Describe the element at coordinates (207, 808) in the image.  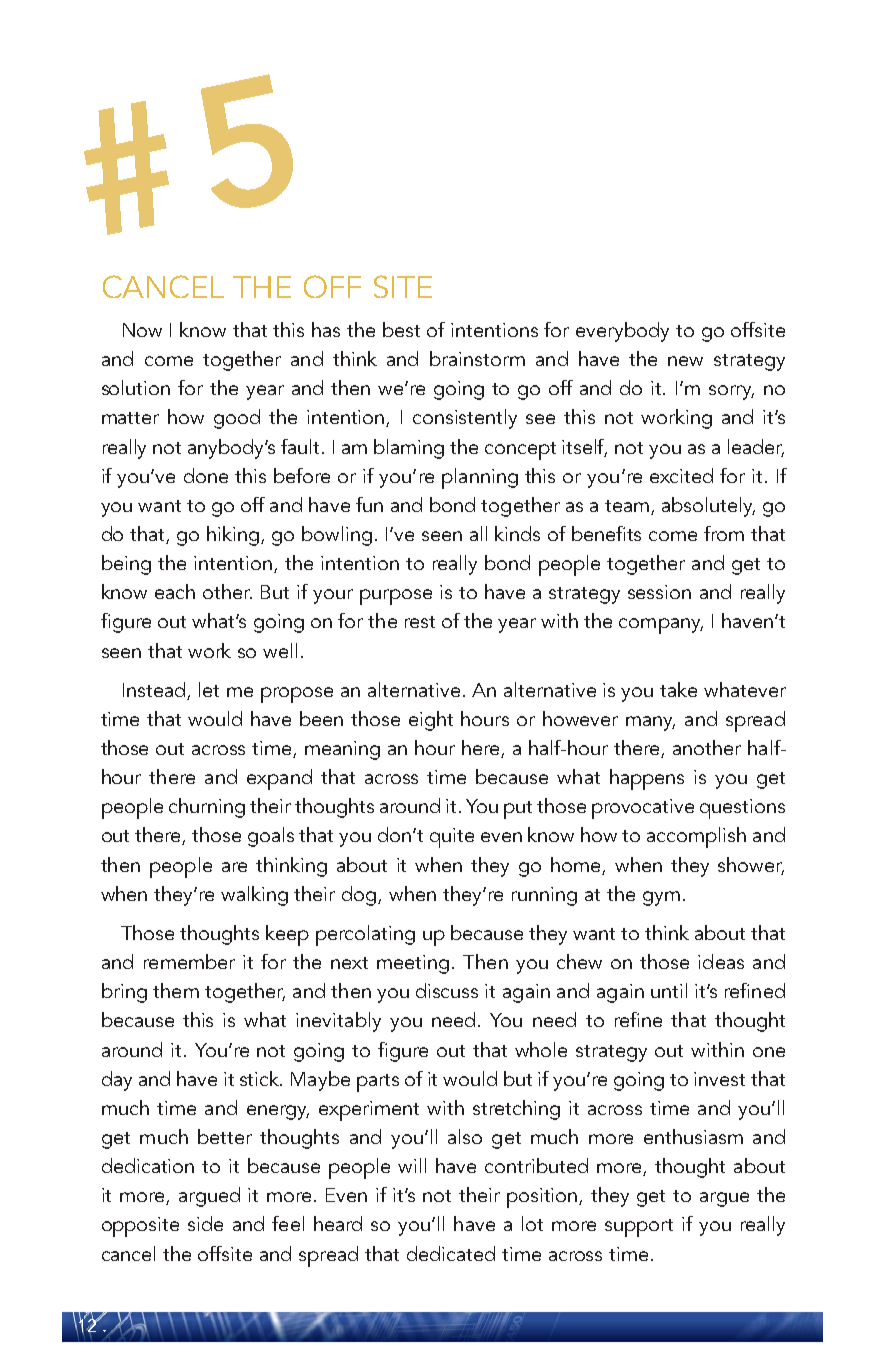
I see `churning` at that location.
